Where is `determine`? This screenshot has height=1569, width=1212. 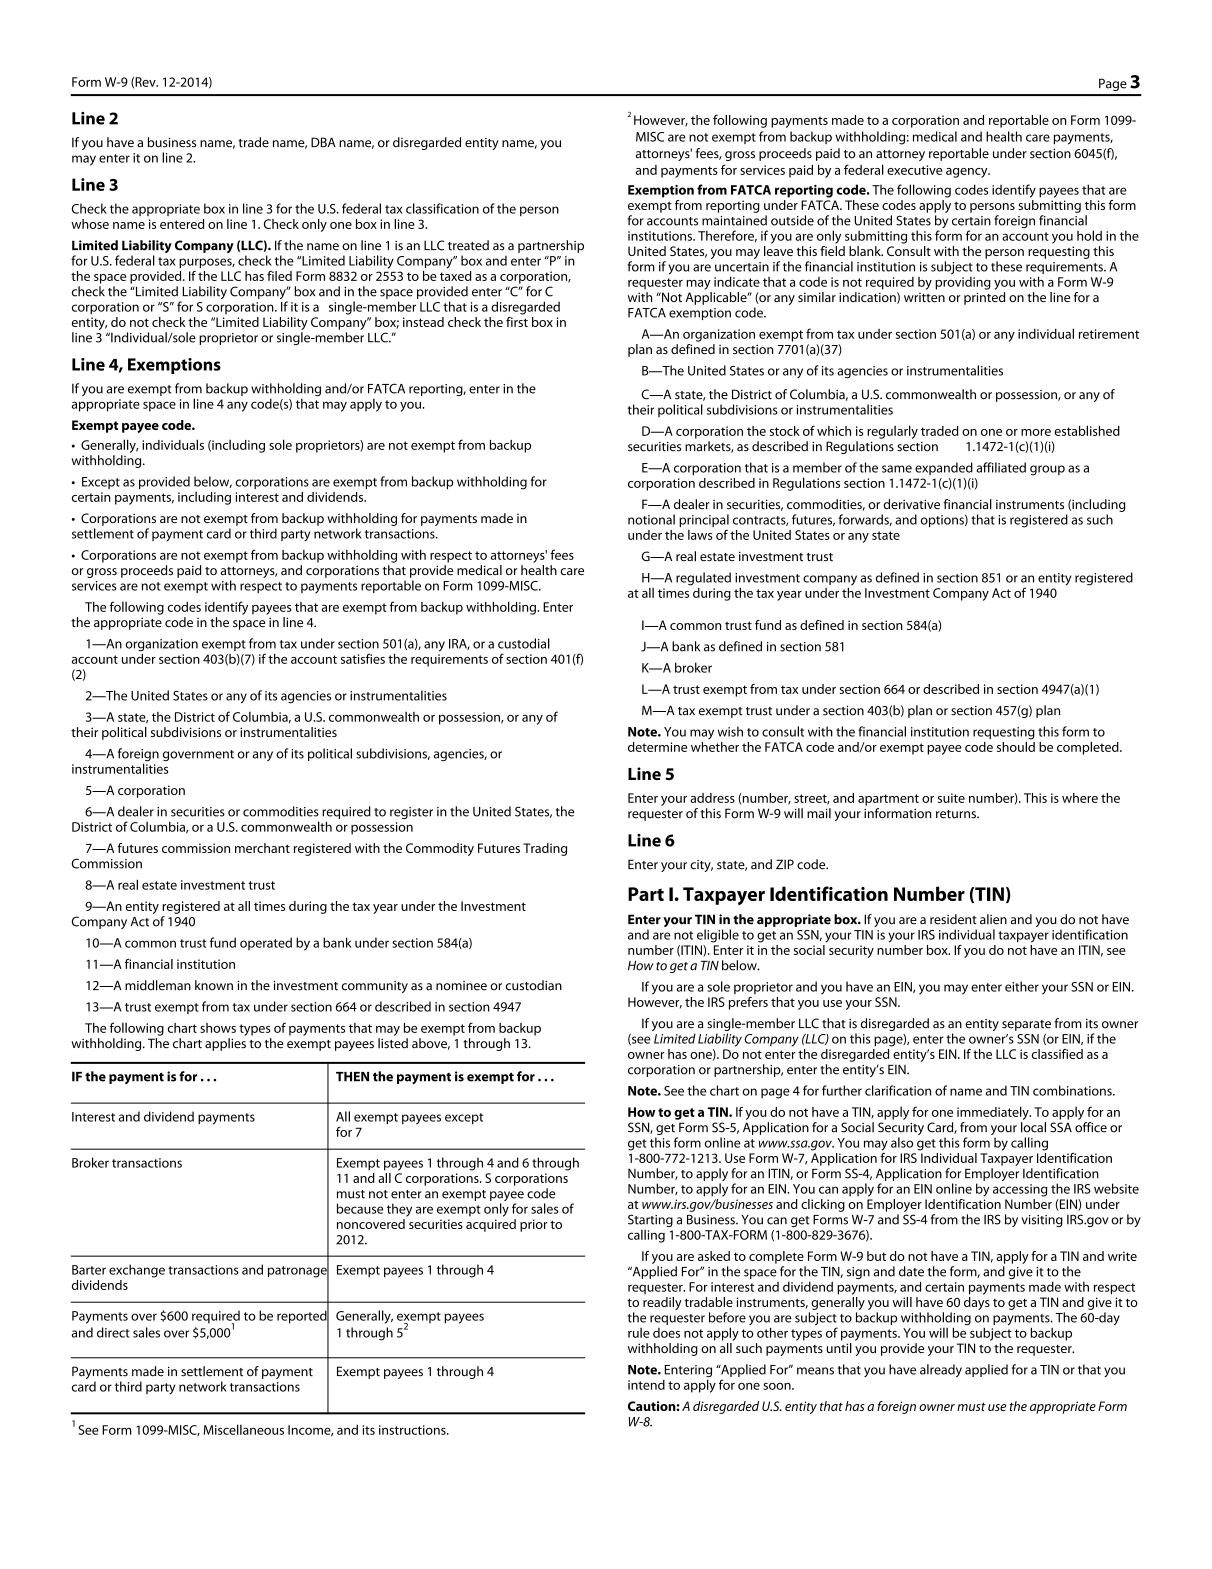
determine is located at coordinates (657, 747).
